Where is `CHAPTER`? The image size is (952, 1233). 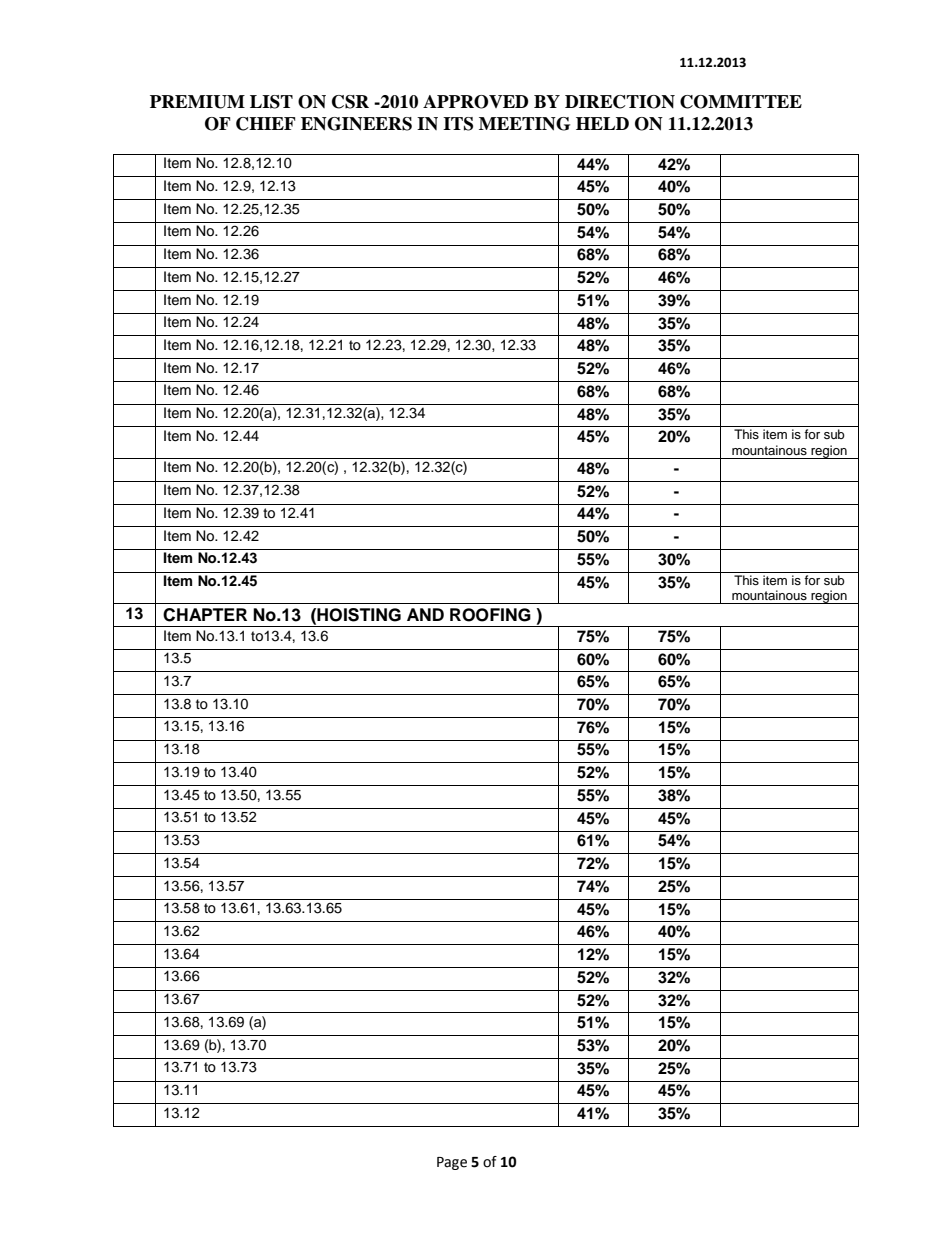
CHAPTER is located at coordinates (205, 615).
